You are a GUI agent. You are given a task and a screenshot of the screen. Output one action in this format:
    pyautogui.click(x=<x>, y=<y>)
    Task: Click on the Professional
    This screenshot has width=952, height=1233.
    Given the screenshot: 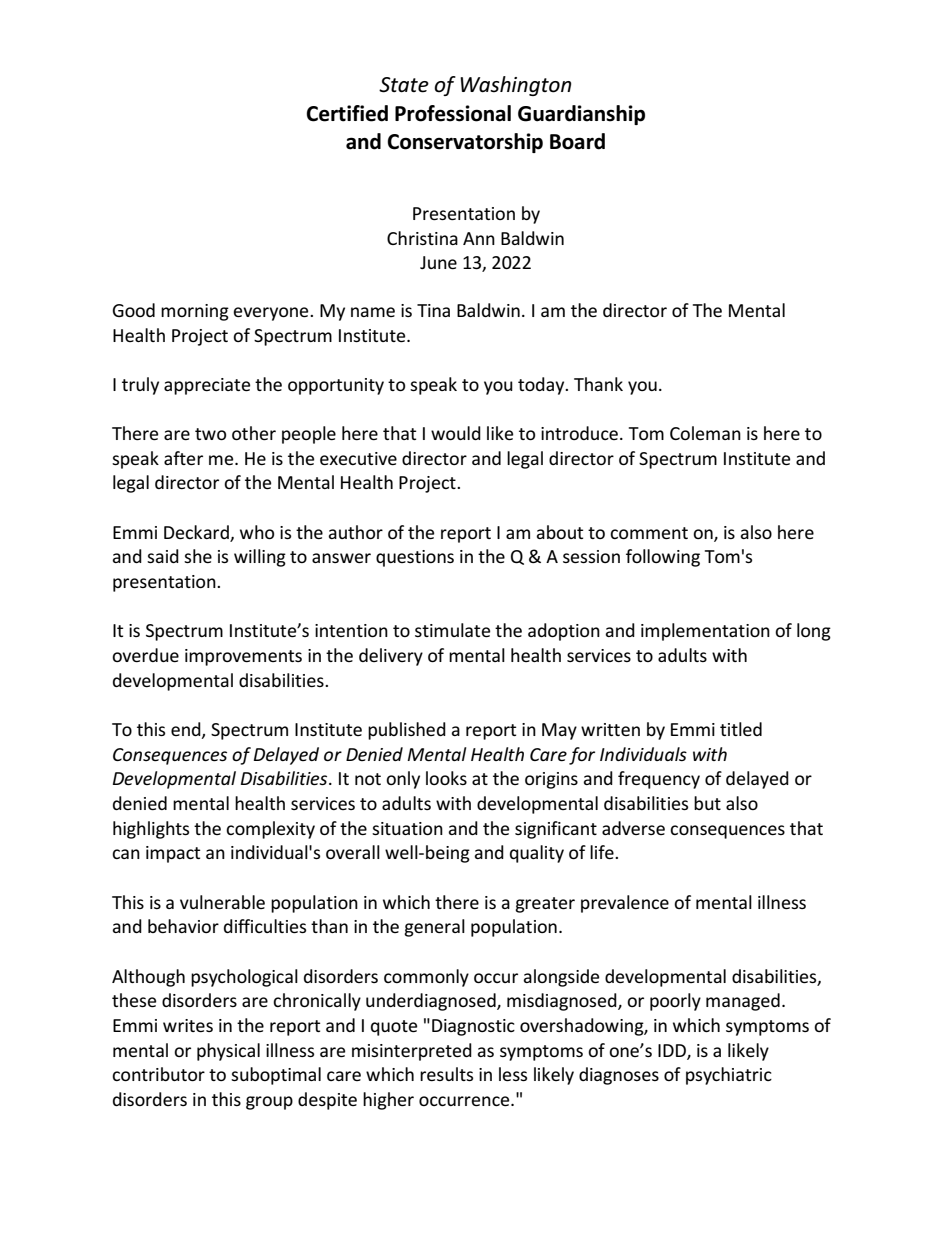 What is the action you would take?
    pyautogui.click(x=453, y=113)
